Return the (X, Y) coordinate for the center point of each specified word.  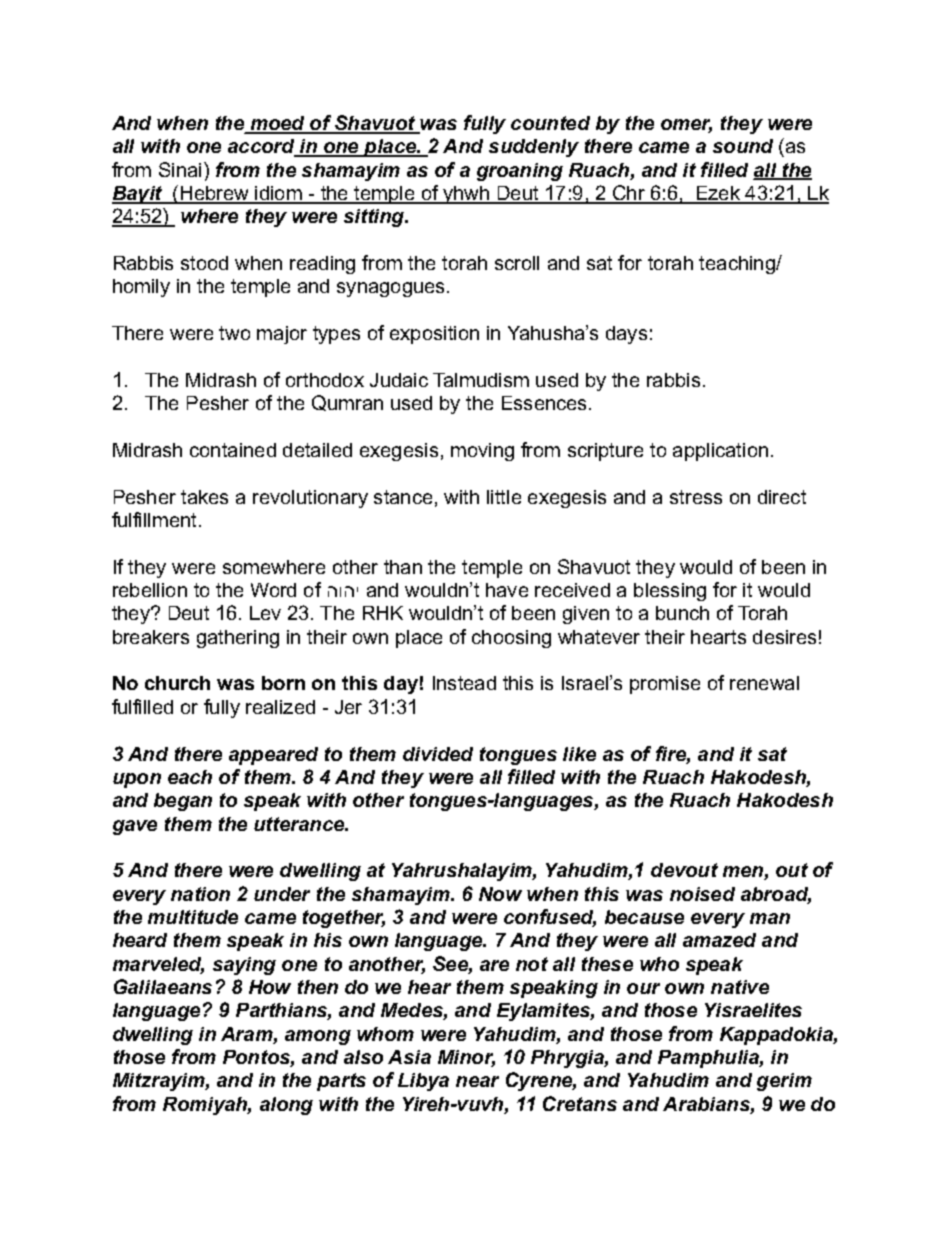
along (286, 1106)
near (477, 1081)
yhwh (466, 195)
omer (686, 126)
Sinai (180, 169)
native (740, 987)
